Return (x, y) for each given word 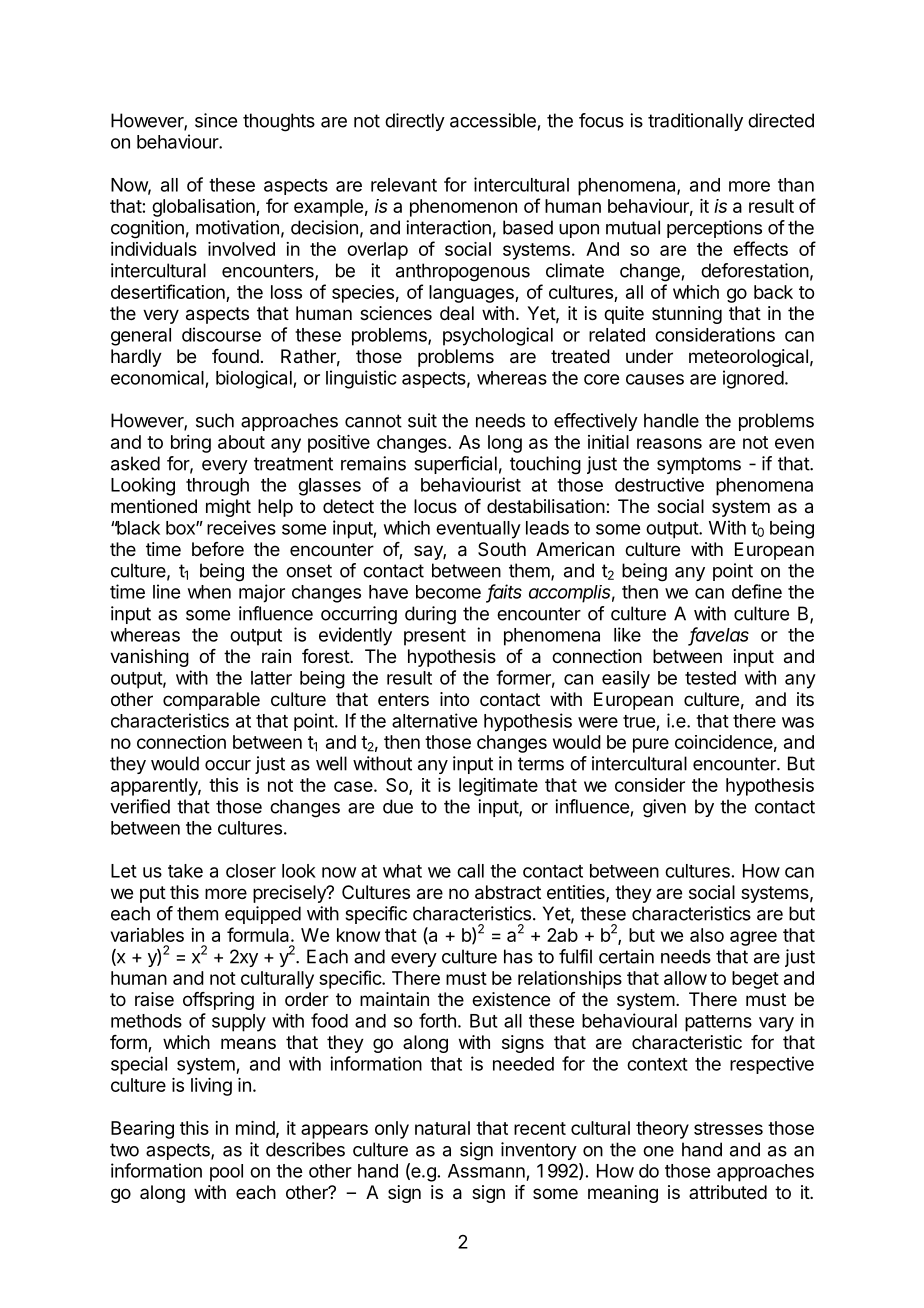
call (470, 871)
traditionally (695, 122)
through (217, 487)
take (185, 871)
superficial (455, 465)
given (664, 808)
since (216, 120)
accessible (493, 120)
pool (226, 1173)
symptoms (699, 465)
